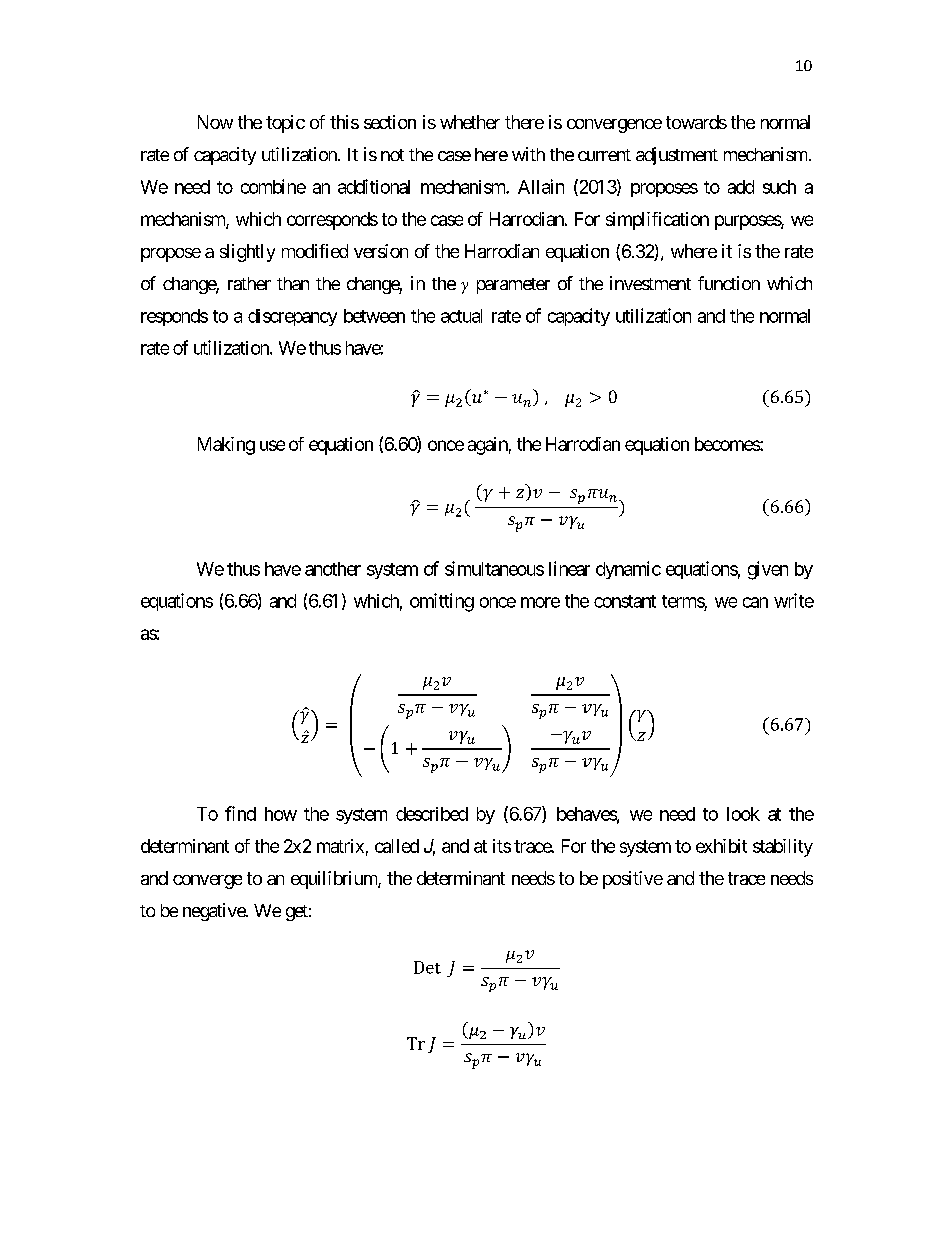  Describe the element at coordinates (729, 283) in the screenshot. I see `function` at that location.
